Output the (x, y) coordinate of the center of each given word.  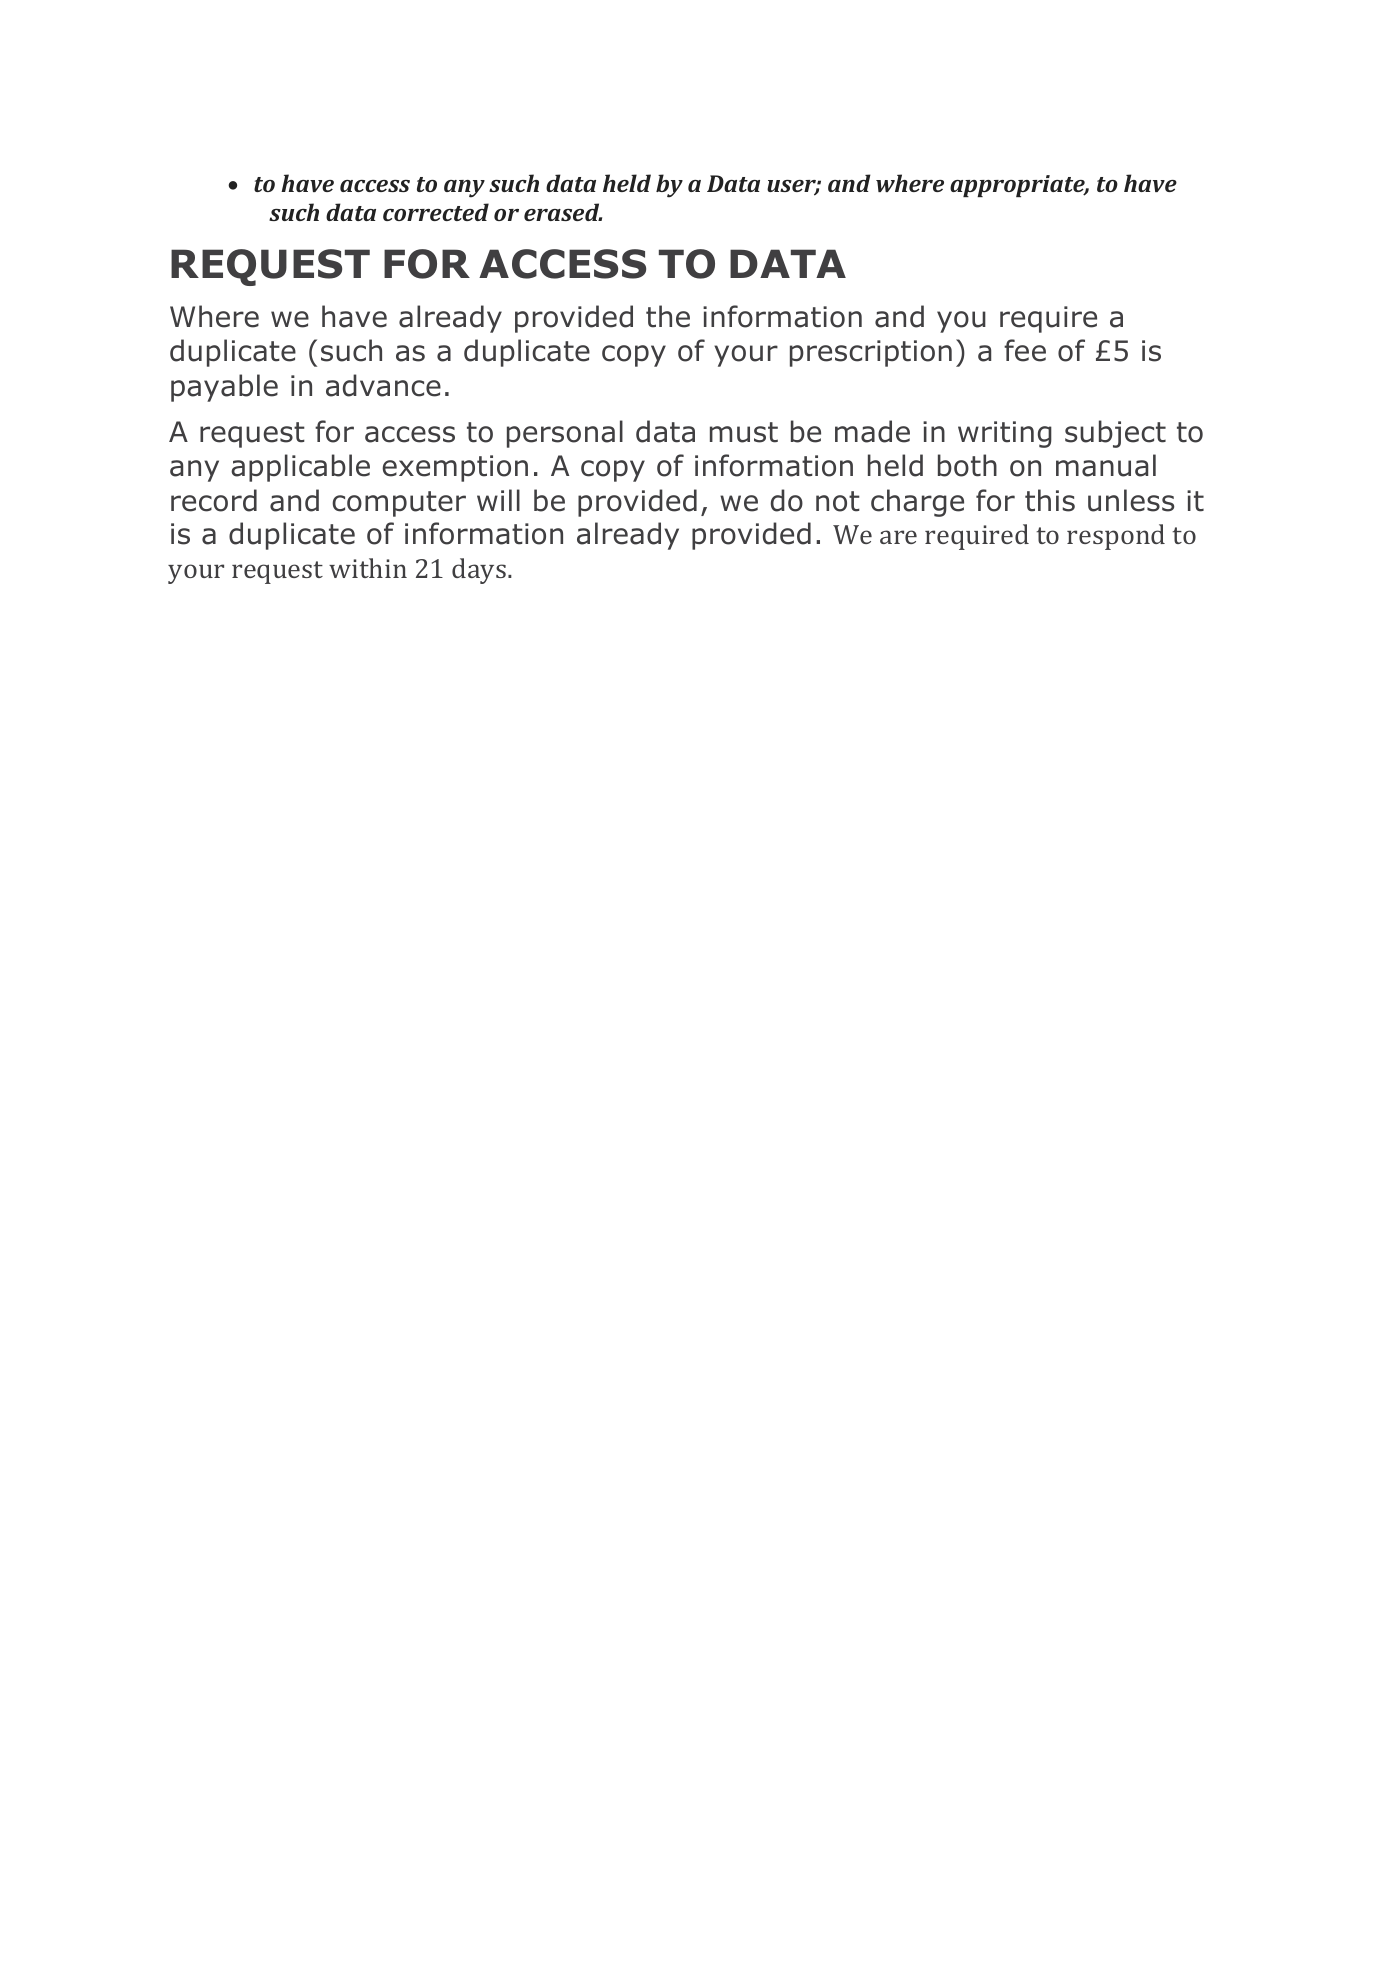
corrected (436, 212)
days (479, 571)
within (368, 568)
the (668, 316)
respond (1116, 537)
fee (1025, 350)
